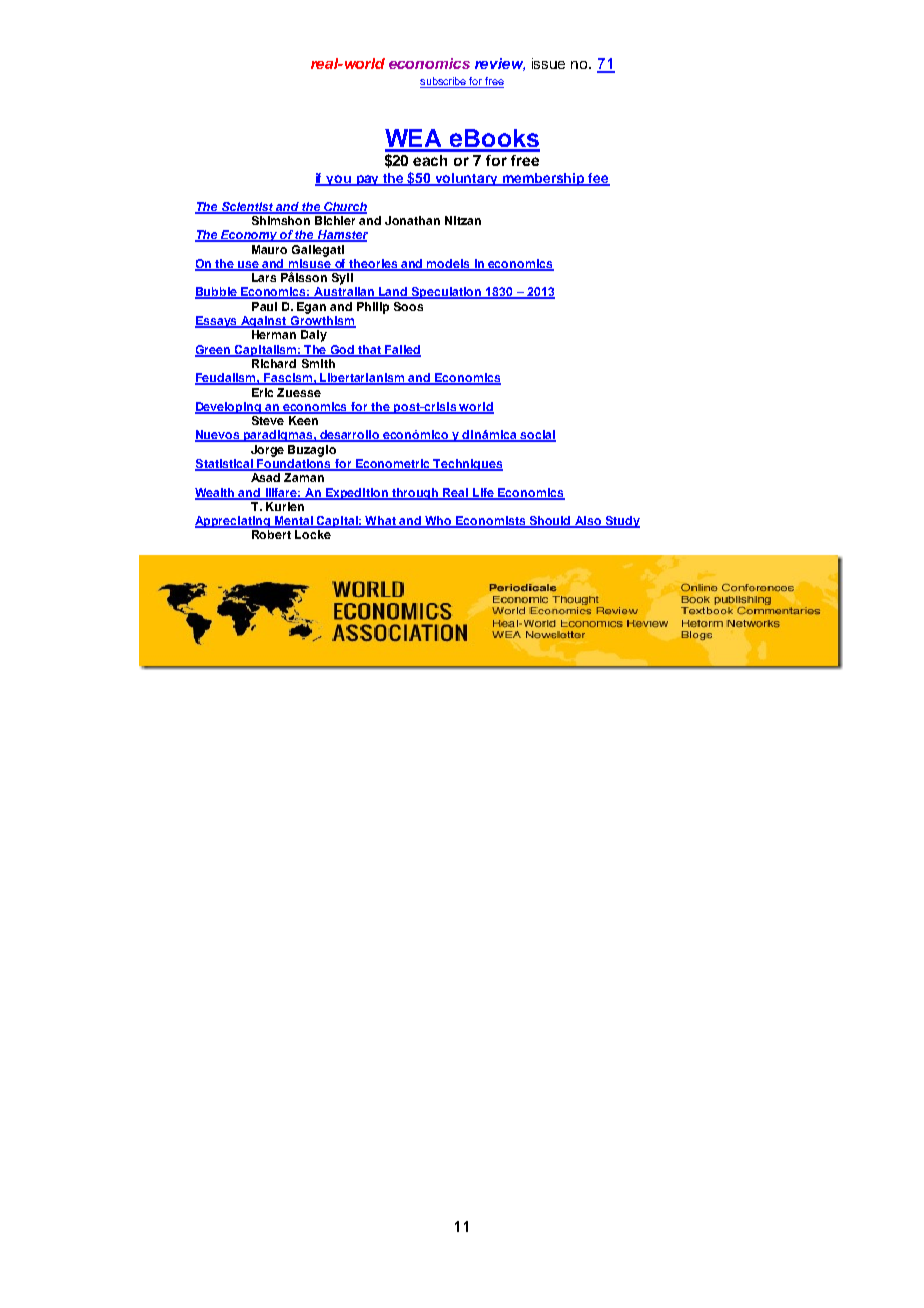 The height and width of the image is (1308, 924). What do you see at coordinates (444, 82) in the image?
I see `subscribe` at bounding box center [444, 82].
